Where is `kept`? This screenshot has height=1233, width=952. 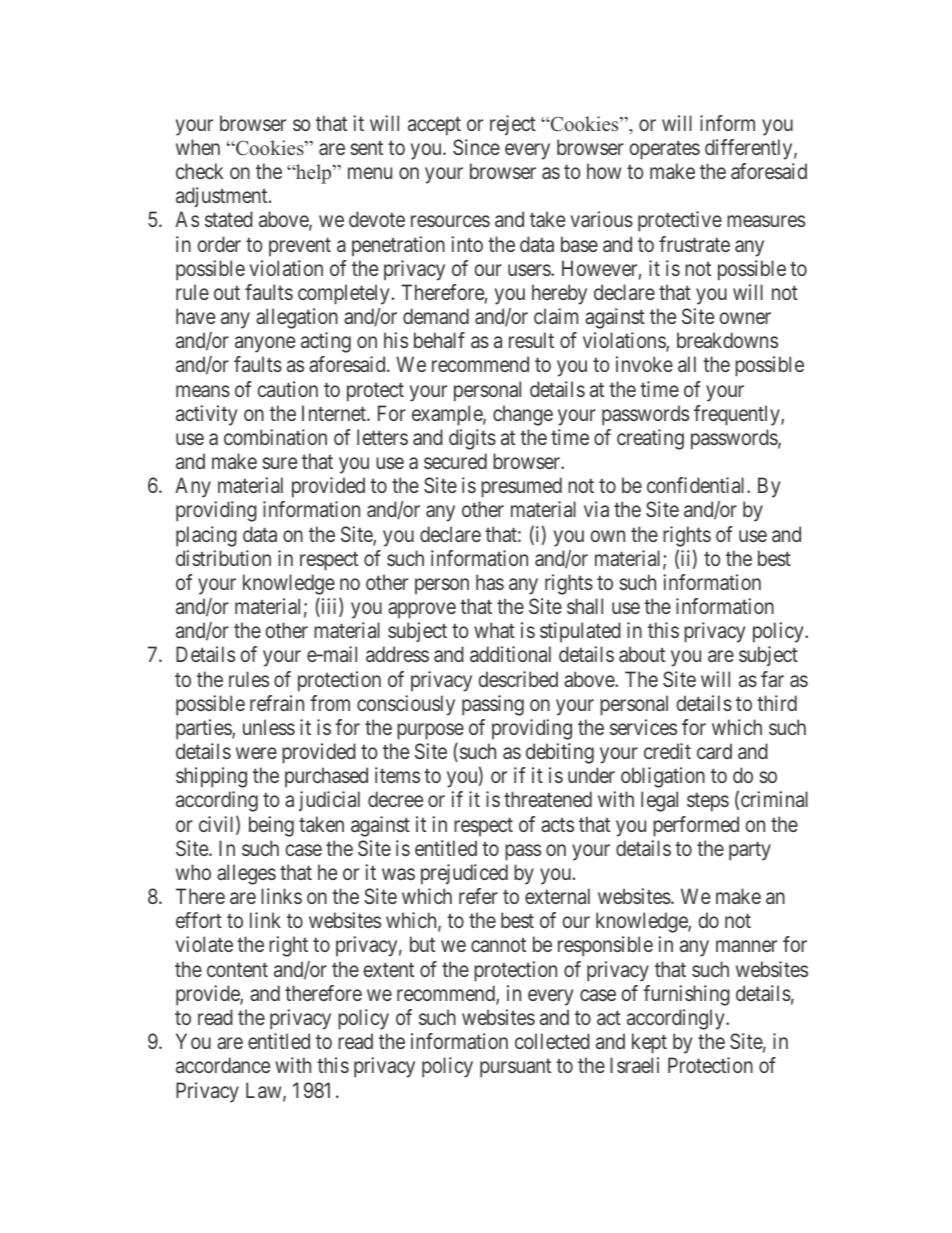
kept is located at coordinates (649, 1043).
